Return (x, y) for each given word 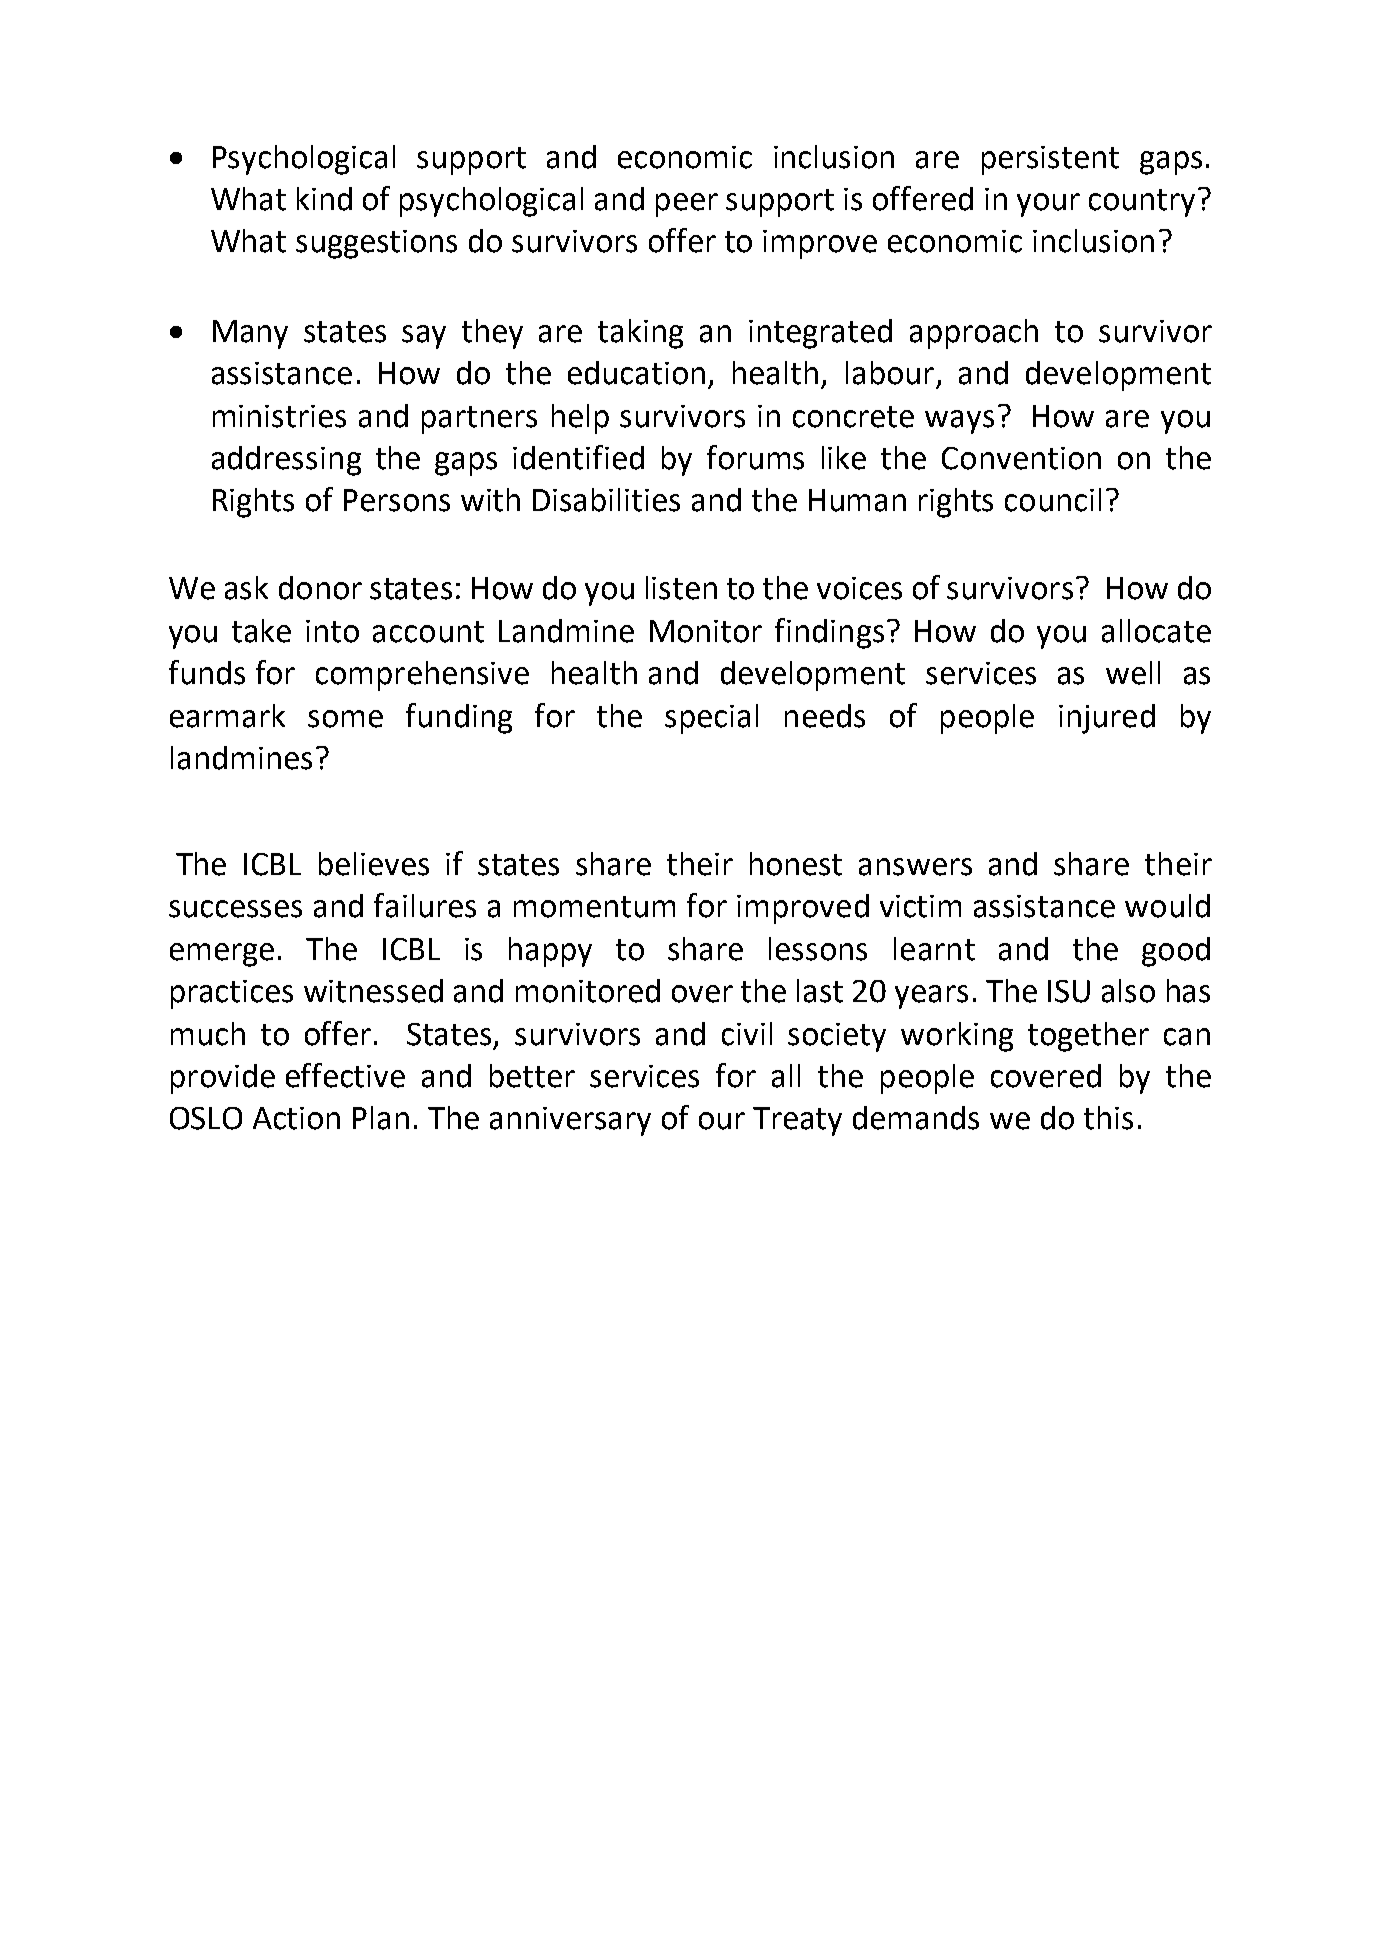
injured (1107, 719)
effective (345, 1075)
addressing (286, 461)
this (1108, 1118)
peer (687, 205)
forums (755, 457)
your (1048, 205)
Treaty (797, 1121)
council (1053, 500)
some (345, 719)
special (711, 719)
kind (324, 199)
